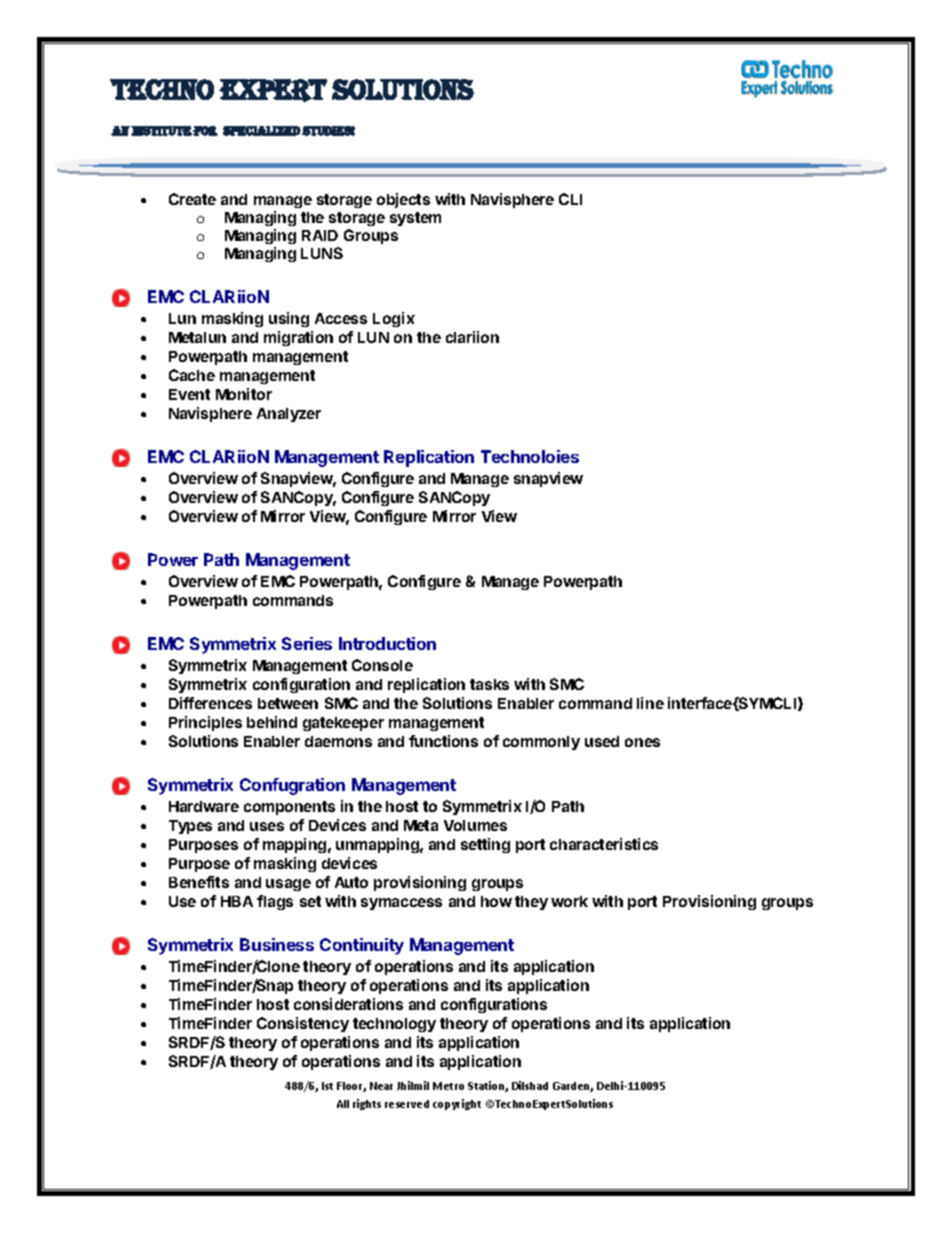 The width and height of the screenshot is (952, 1233). I want to click on line, so click(650, 703).
